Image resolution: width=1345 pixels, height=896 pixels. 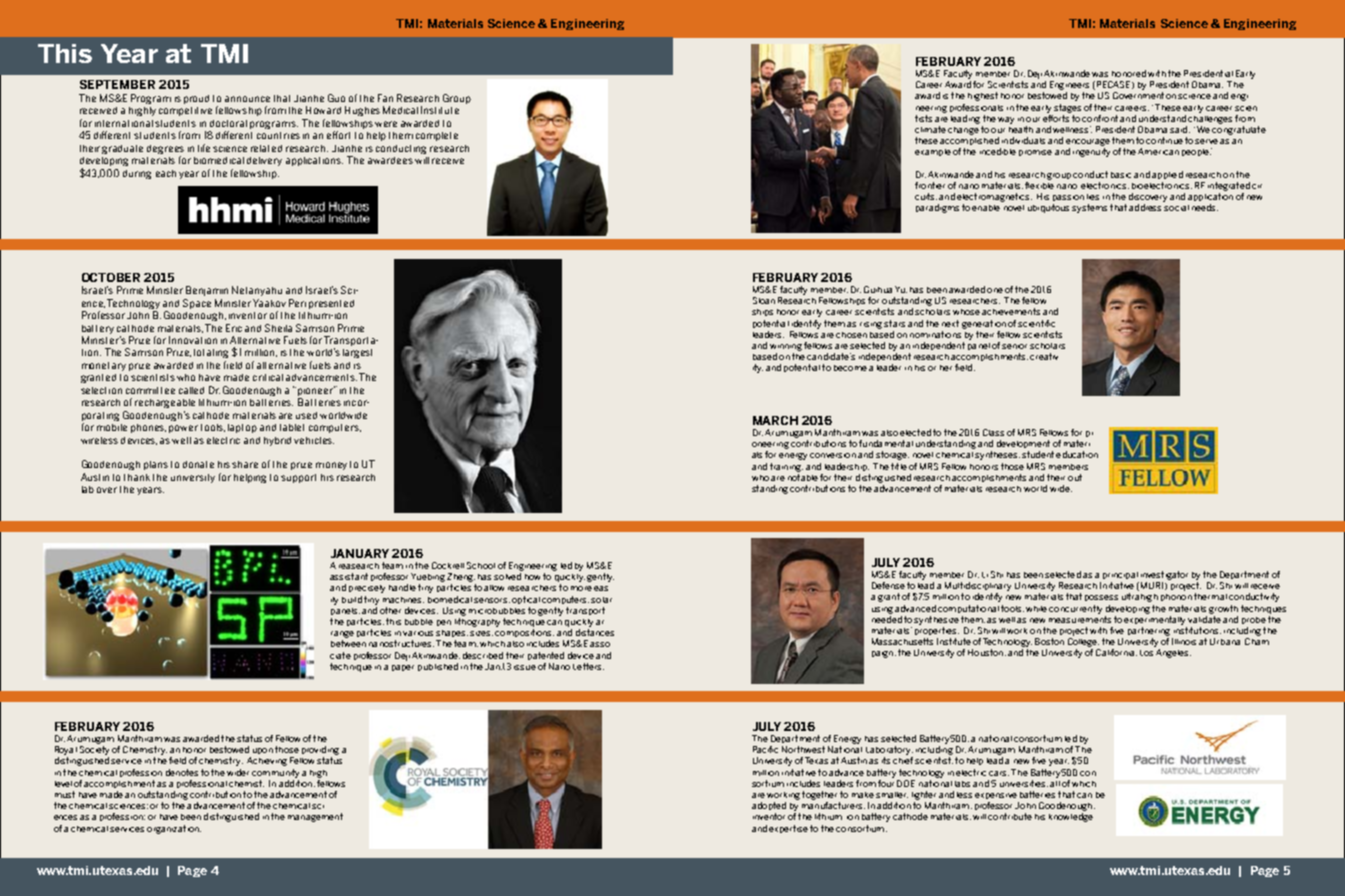 What do you see at coordinates (1100, 118) in the screenshot?
I see `confront` at bounding box center [1100, 118].
